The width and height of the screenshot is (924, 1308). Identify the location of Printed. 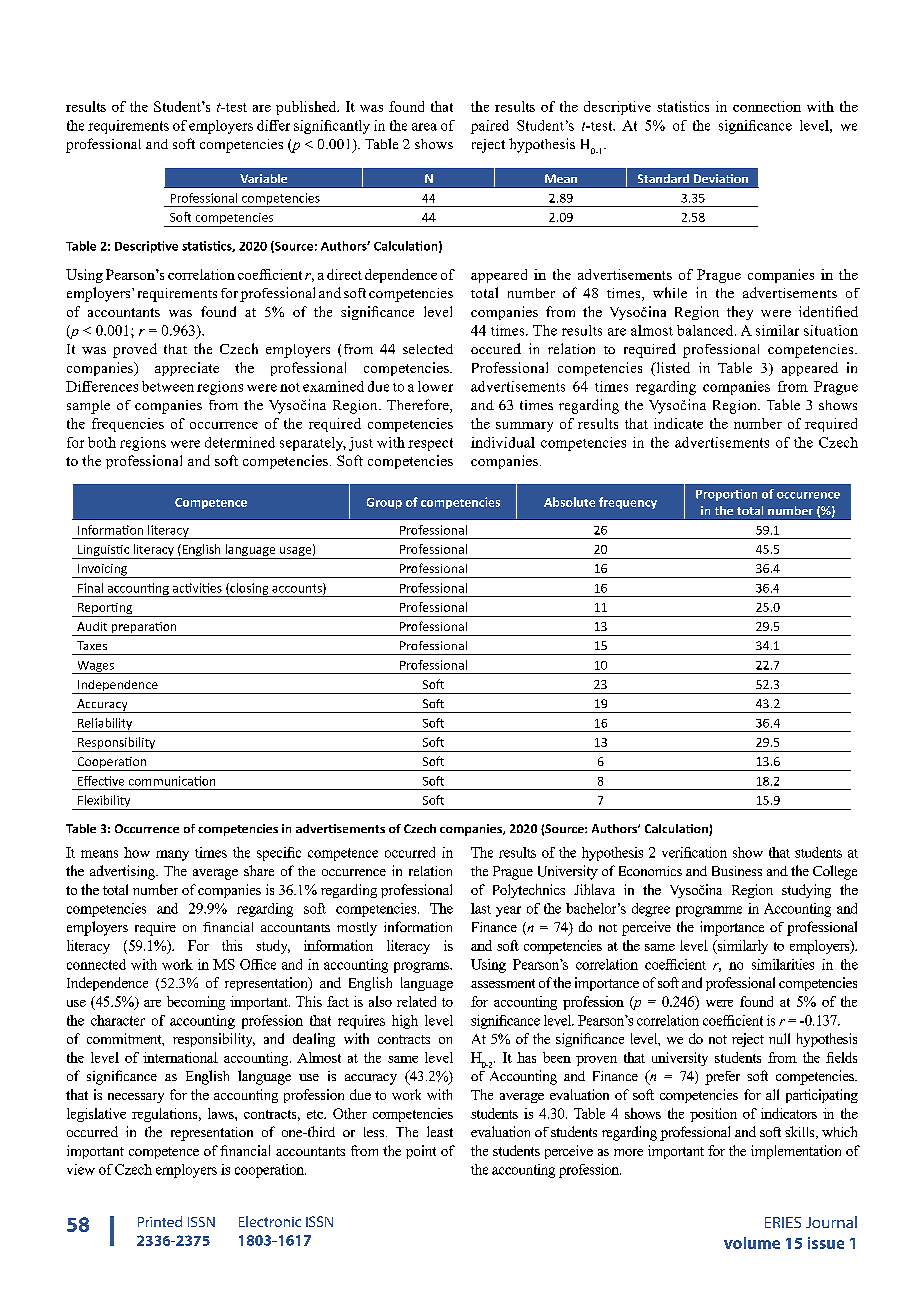
(160, 1221).
